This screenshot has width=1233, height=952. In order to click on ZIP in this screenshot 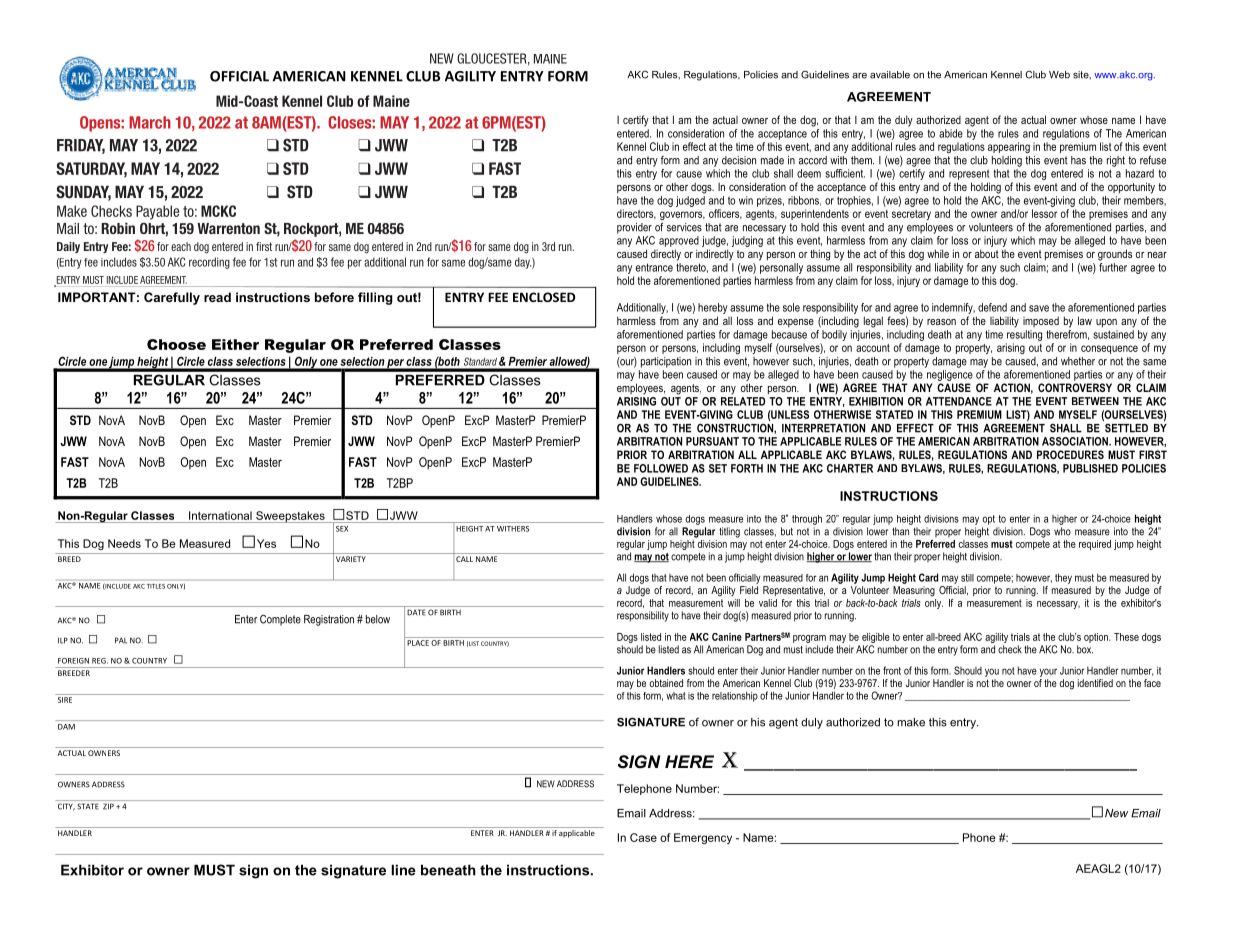, I will do `click(108, 806)`.
